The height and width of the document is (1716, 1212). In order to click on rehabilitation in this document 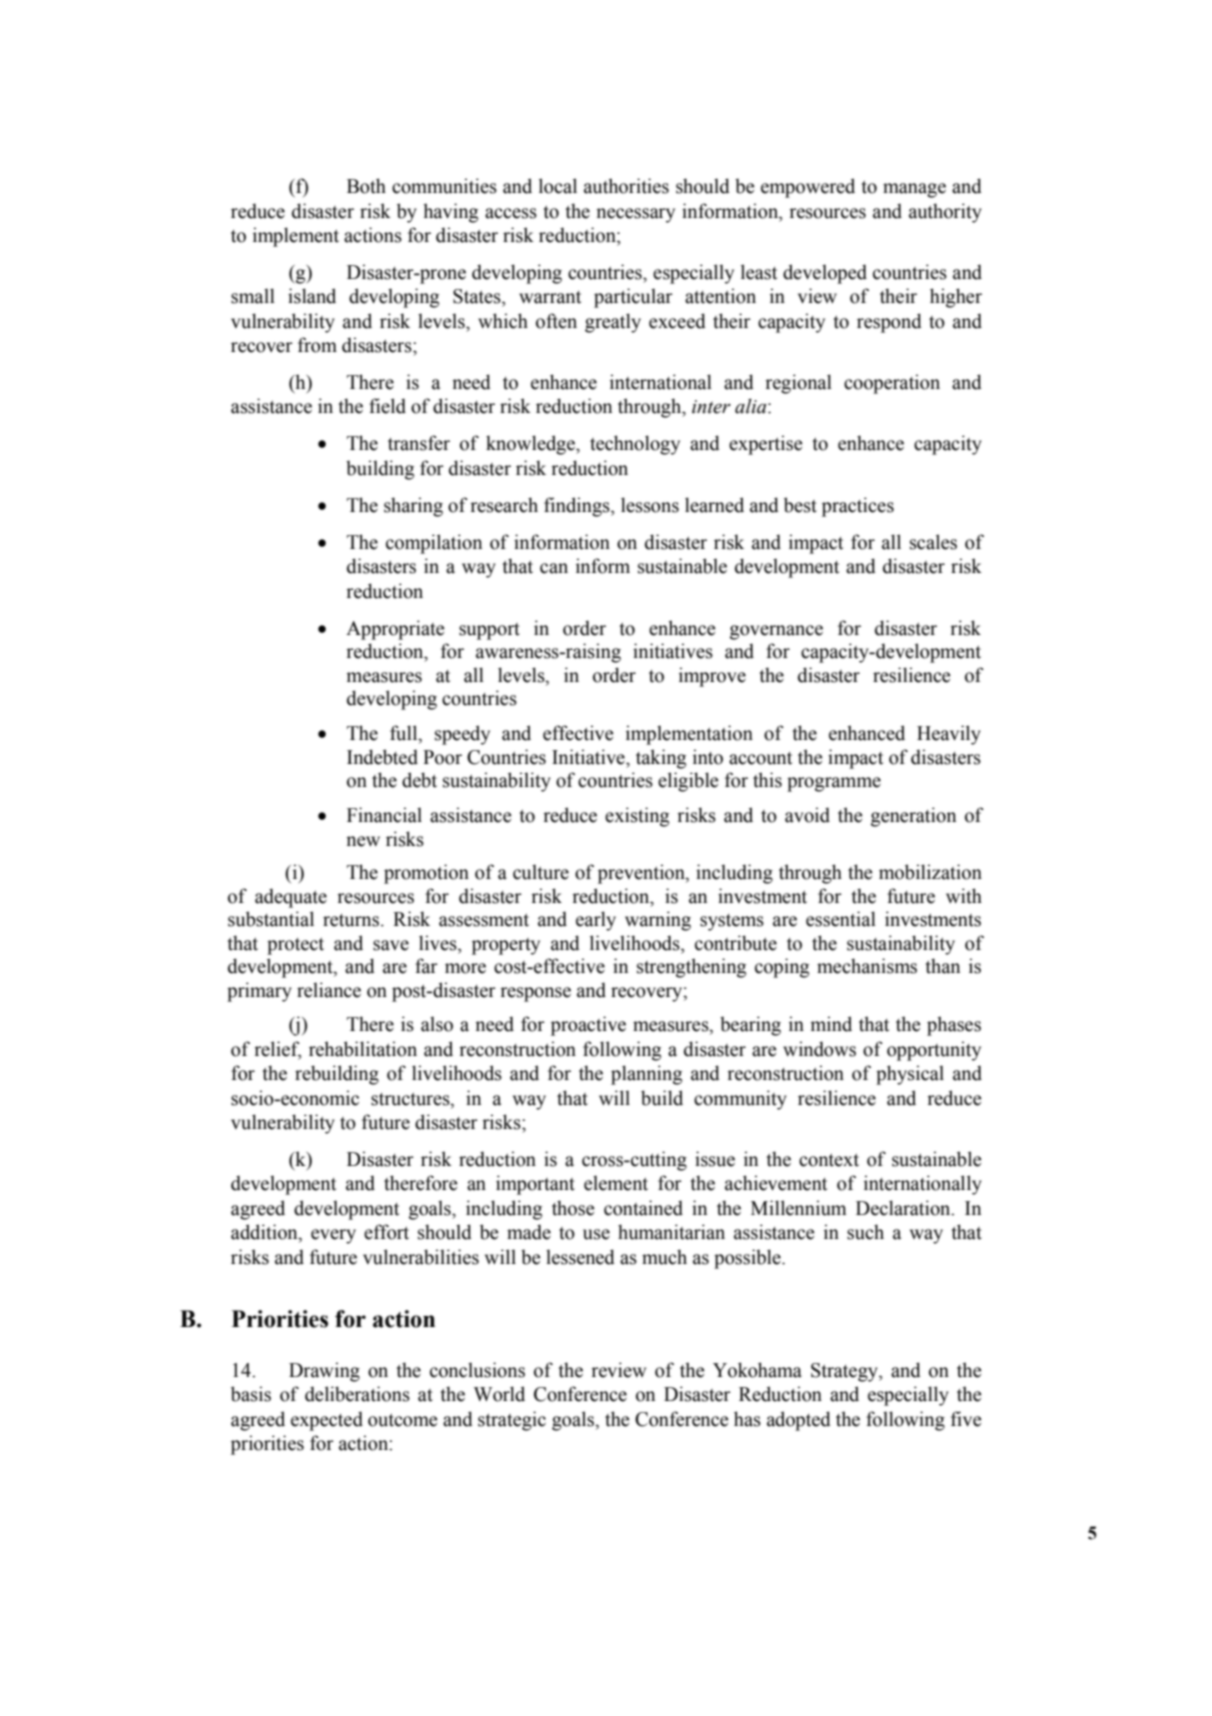, I will do `click(363, 1049)`.
